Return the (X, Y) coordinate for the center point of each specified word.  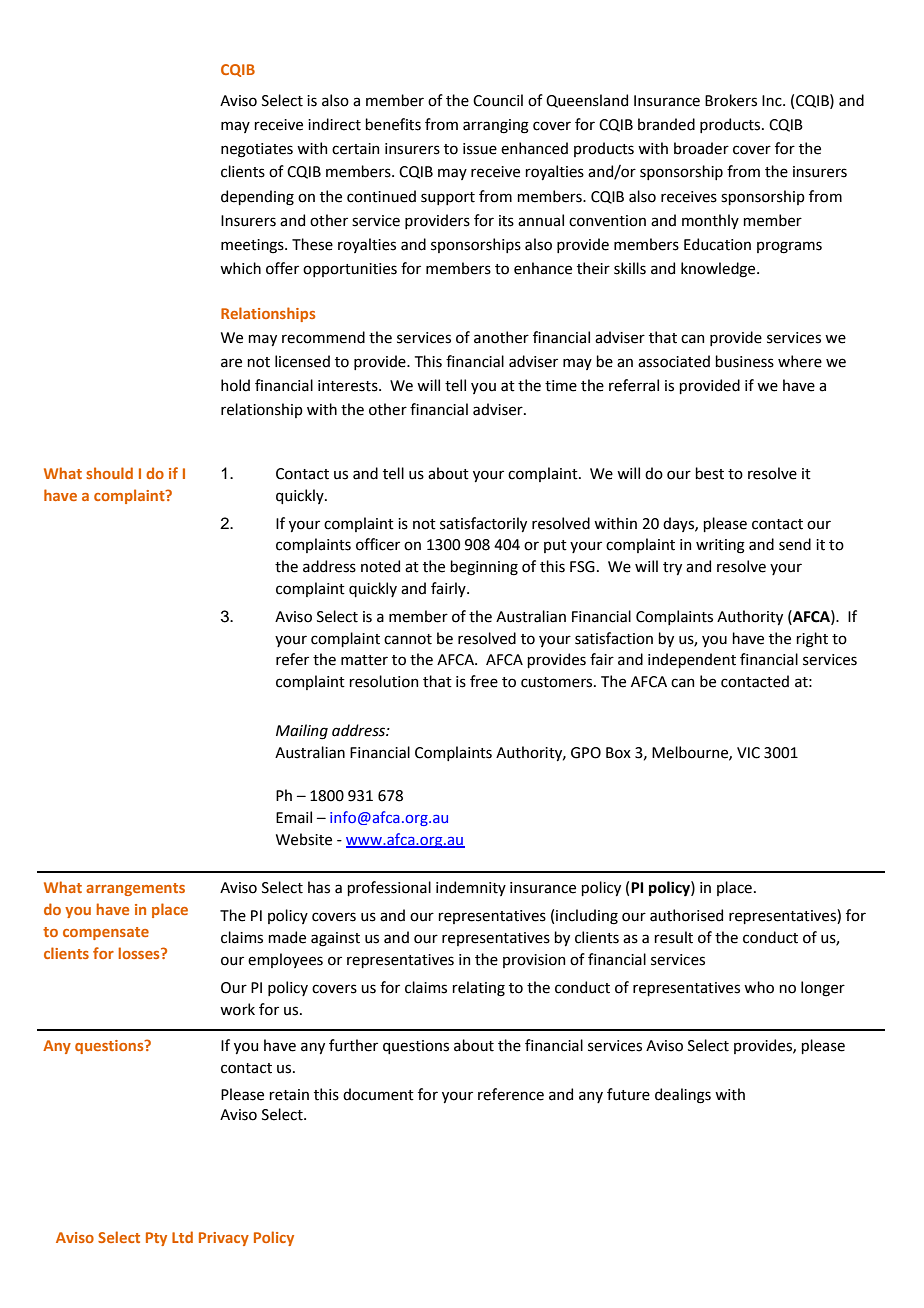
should (109, 473)
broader (701, 148)
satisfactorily (483, 524)
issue (480, 149)
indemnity (471, 888)
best (709, 473)
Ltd (182, 1237)
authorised (686, 915)
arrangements (135, 889)
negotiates (257, 150)
